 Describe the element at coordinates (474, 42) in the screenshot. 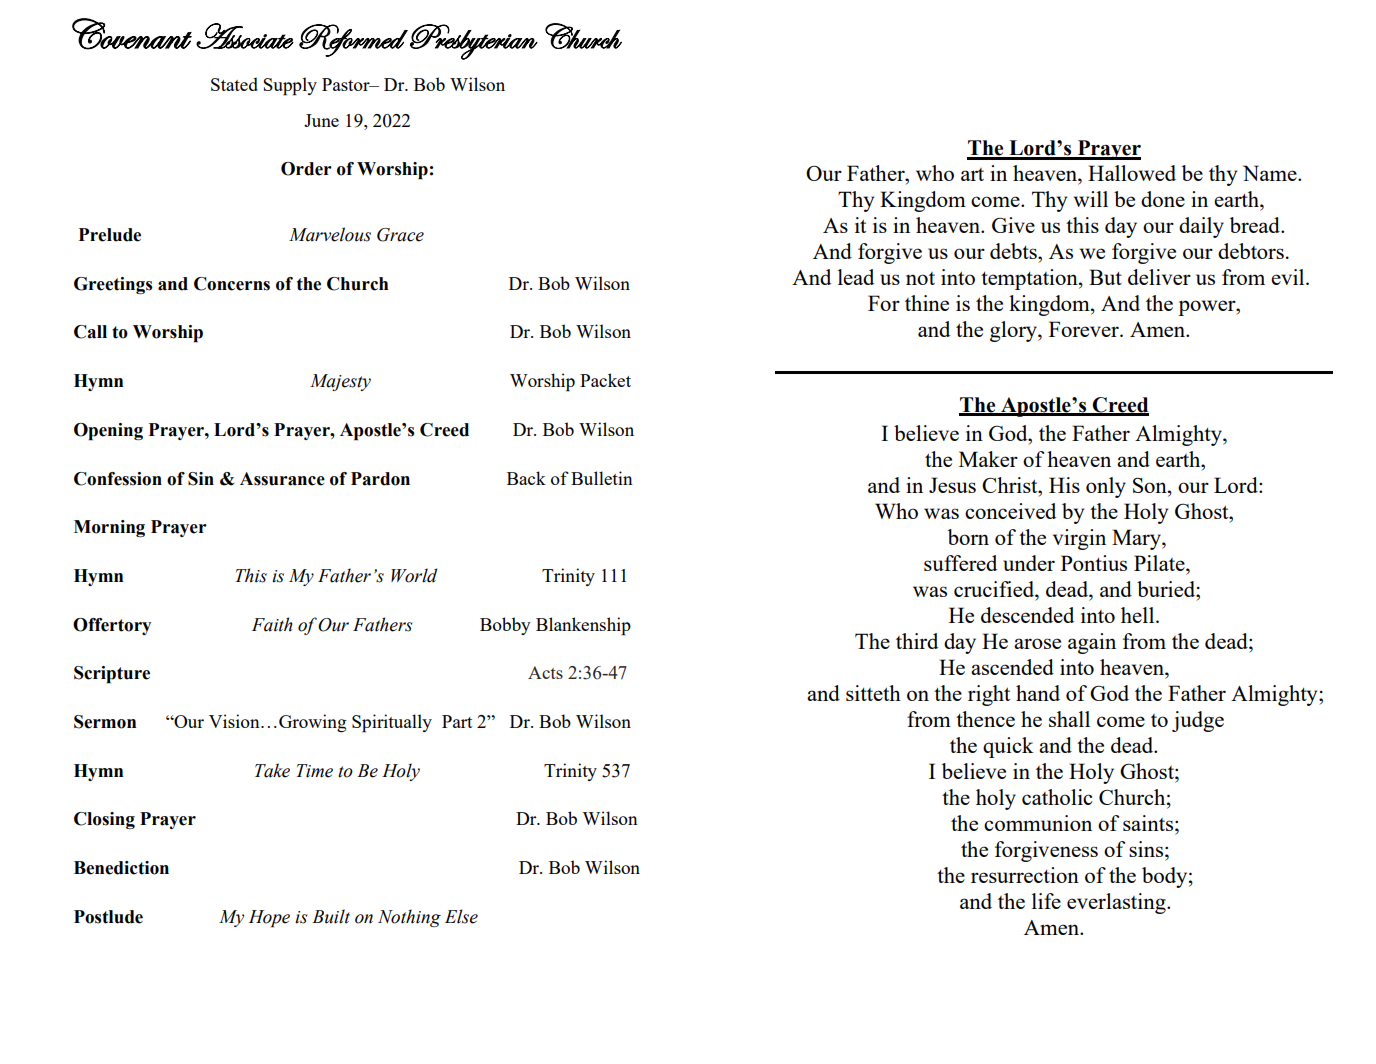

I see `Presbyterian` at that location.
